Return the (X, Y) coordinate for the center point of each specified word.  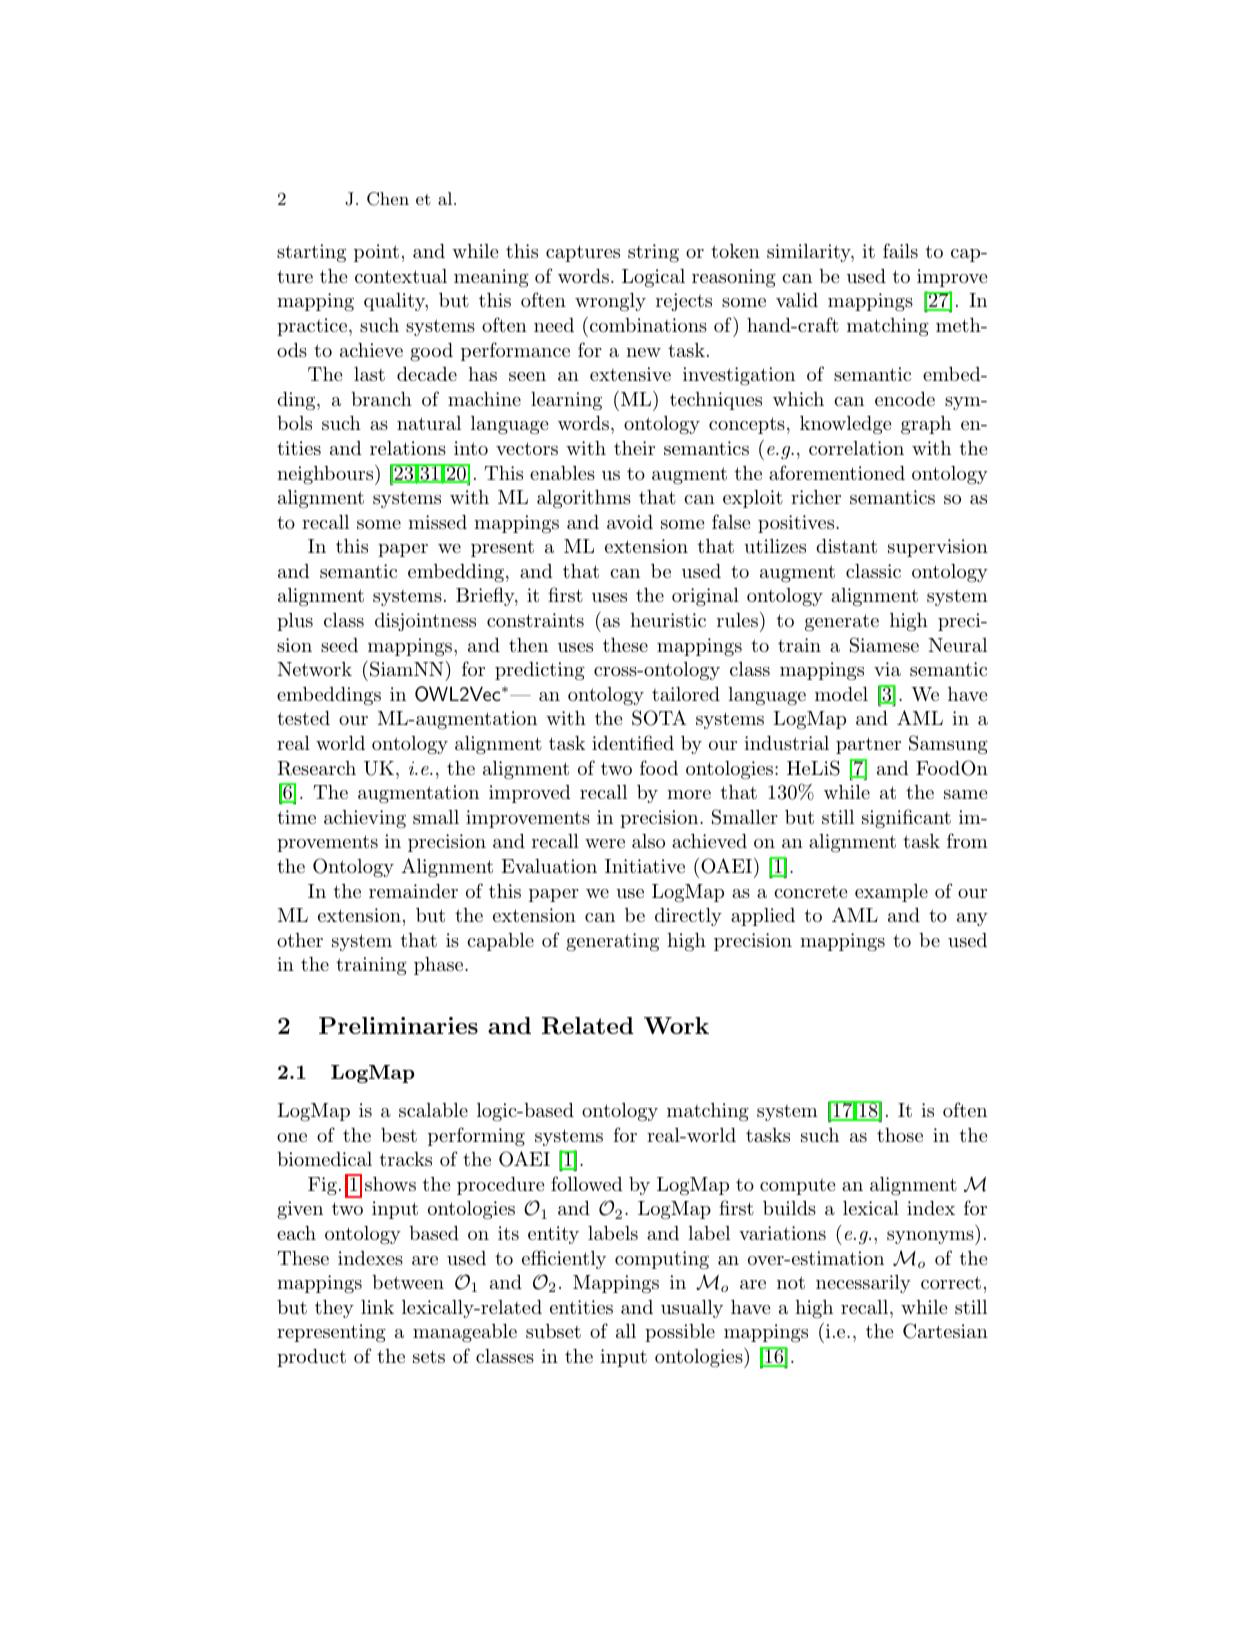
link (377, 1307)
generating (612, 942)
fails (900, 250)
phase (438, 966)
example (891, 893)
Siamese (884, 645)
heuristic (668, 620)
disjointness (425, 622)
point (376, 253)
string (653, 253)
